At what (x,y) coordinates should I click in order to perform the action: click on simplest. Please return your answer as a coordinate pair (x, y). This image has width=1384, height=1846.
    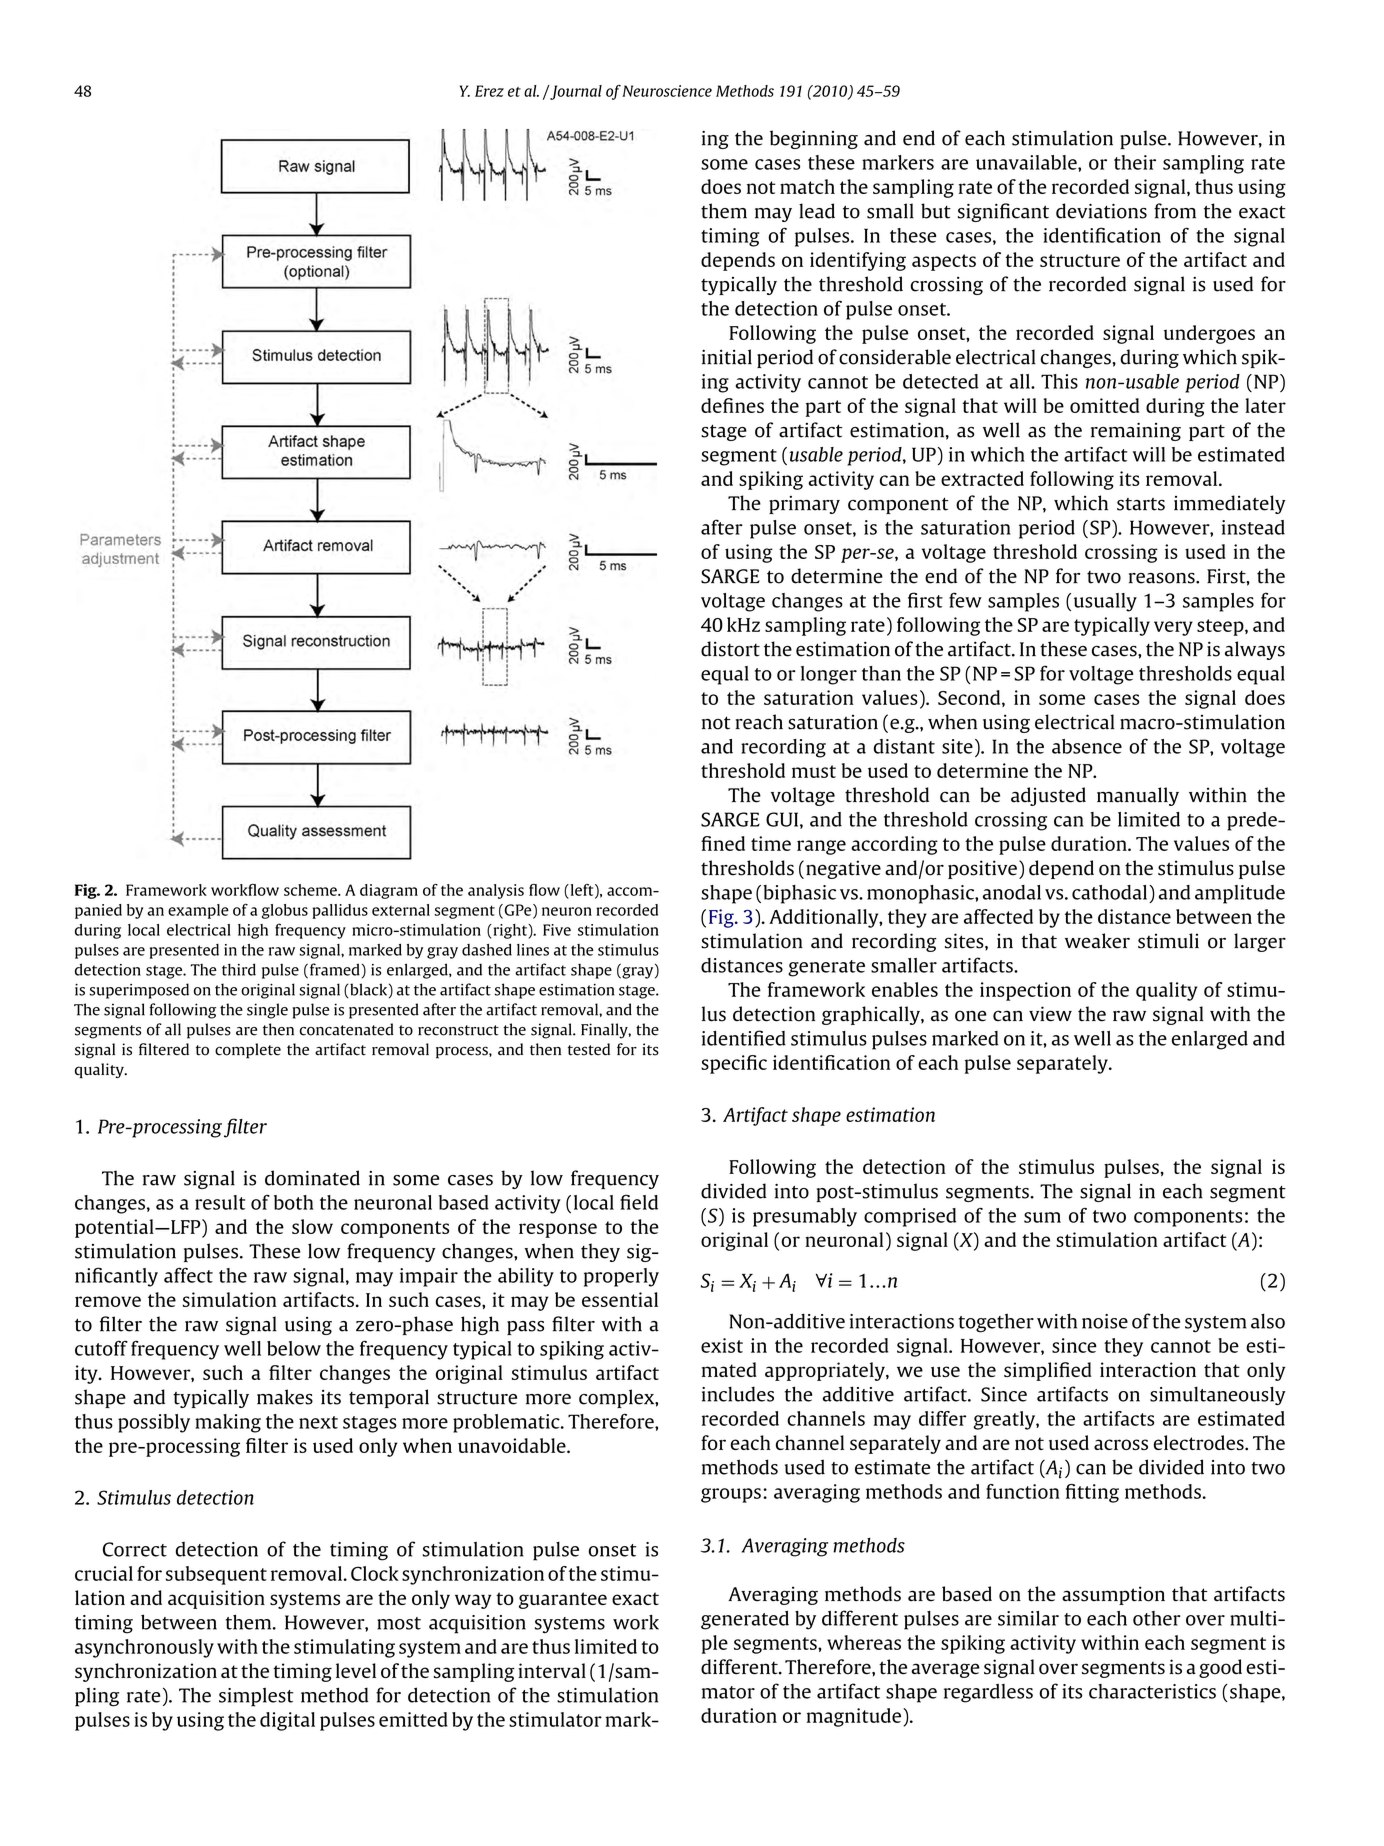
    Looking at the image, I should click on (256, 1697).
